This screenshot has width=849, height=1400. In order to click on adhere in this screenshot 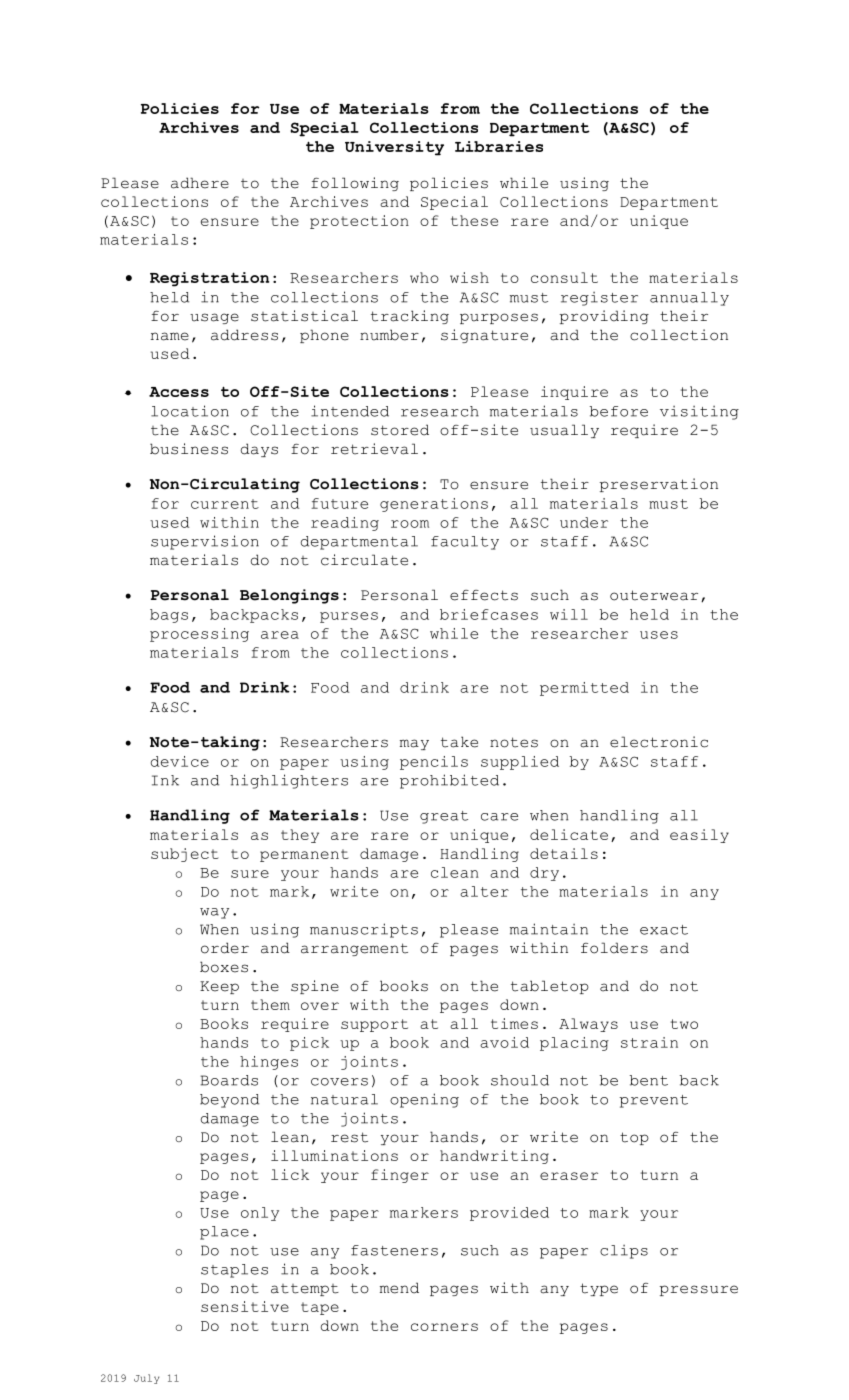, I will do `click(200, 183)`.
